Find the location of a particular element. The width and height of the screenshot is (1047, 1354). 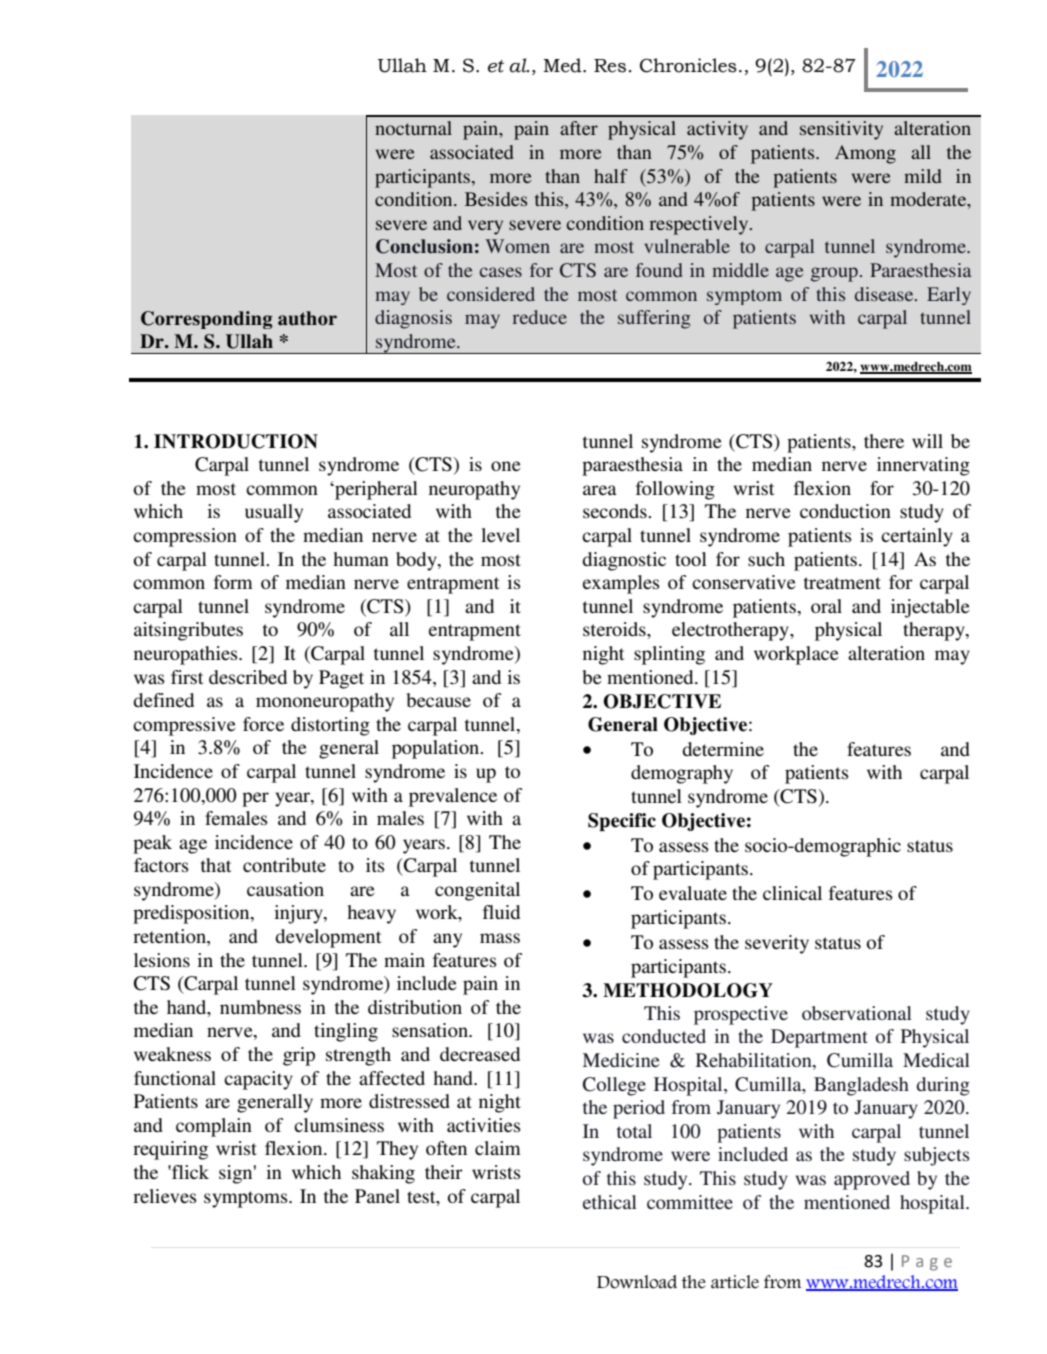

decreased is located at coordinates (480, 1054).
